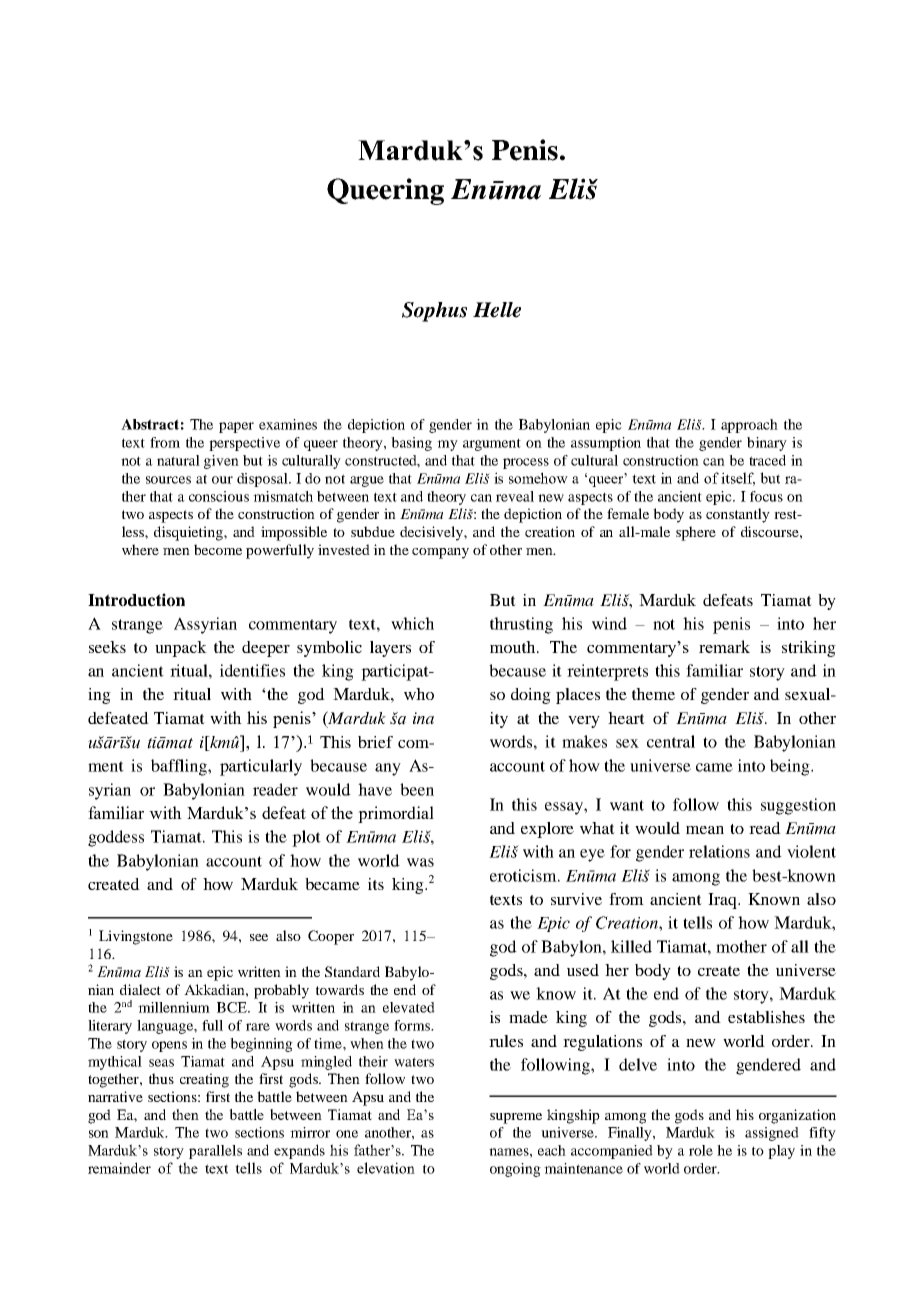 The width and height of the screenshot is (924, 1309). I want to click on elevated, so click(409, 1007).
